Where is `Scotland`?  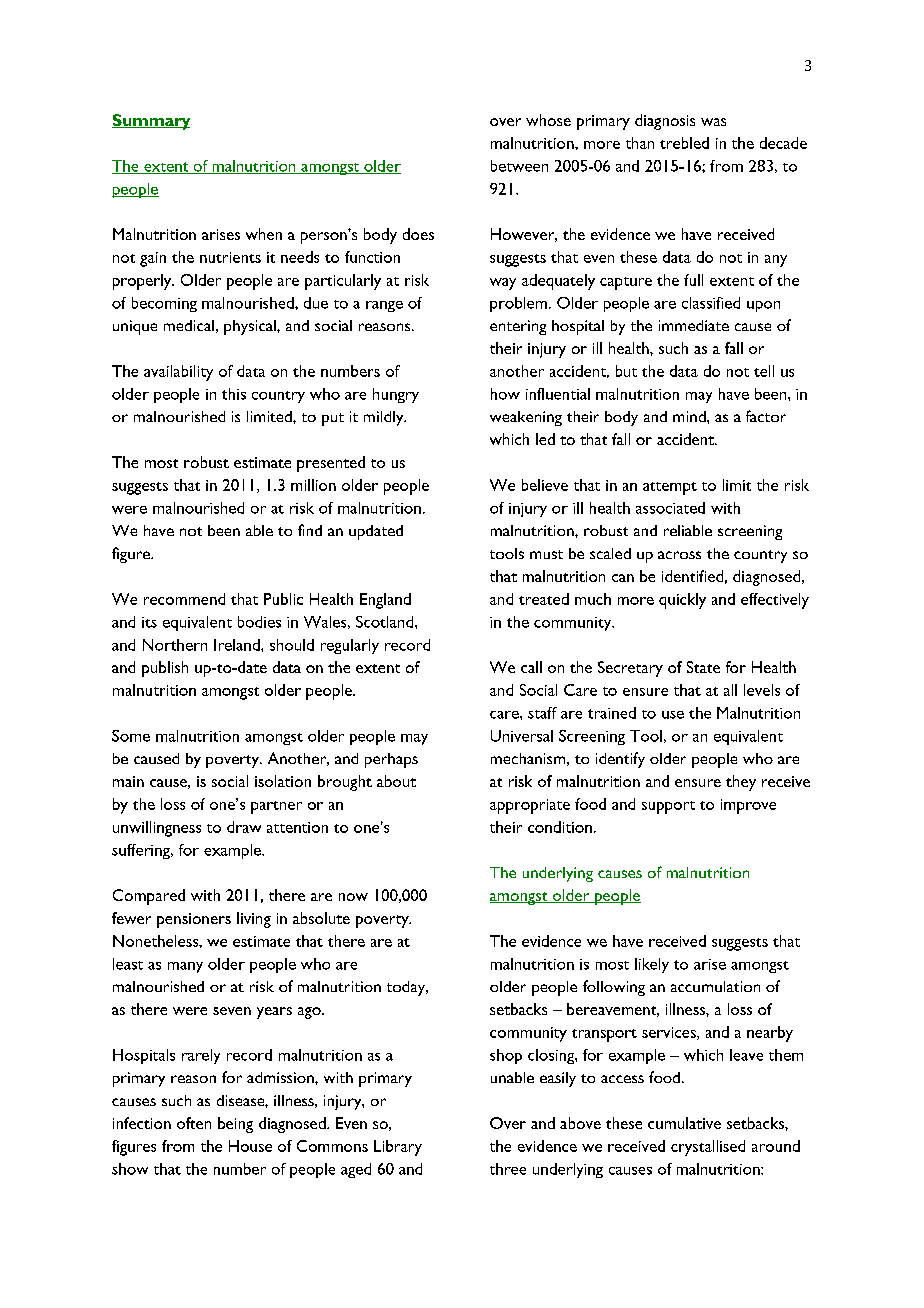 Scotland is located at coordinates (386, 622).
